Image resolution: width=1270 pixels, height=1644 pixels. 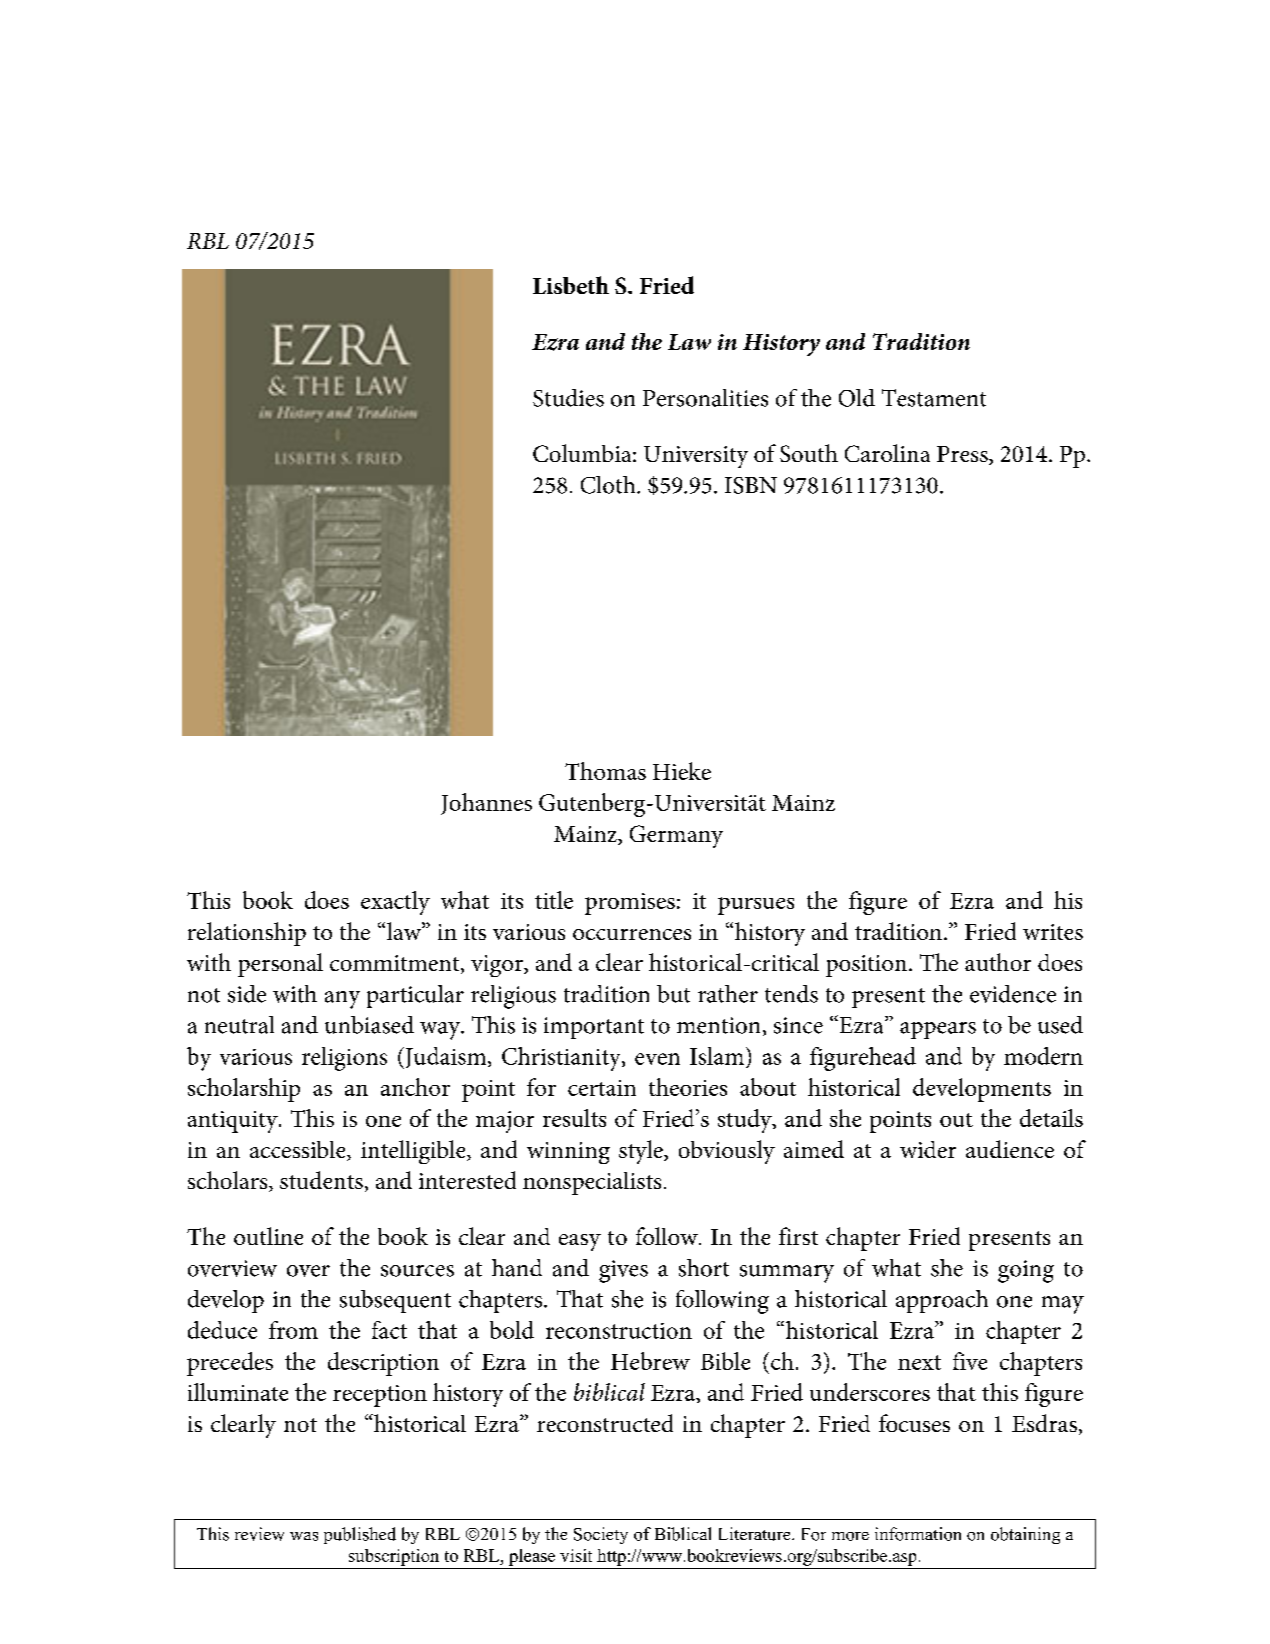 I want to click on occurrences, so click(x=632, y=934).
